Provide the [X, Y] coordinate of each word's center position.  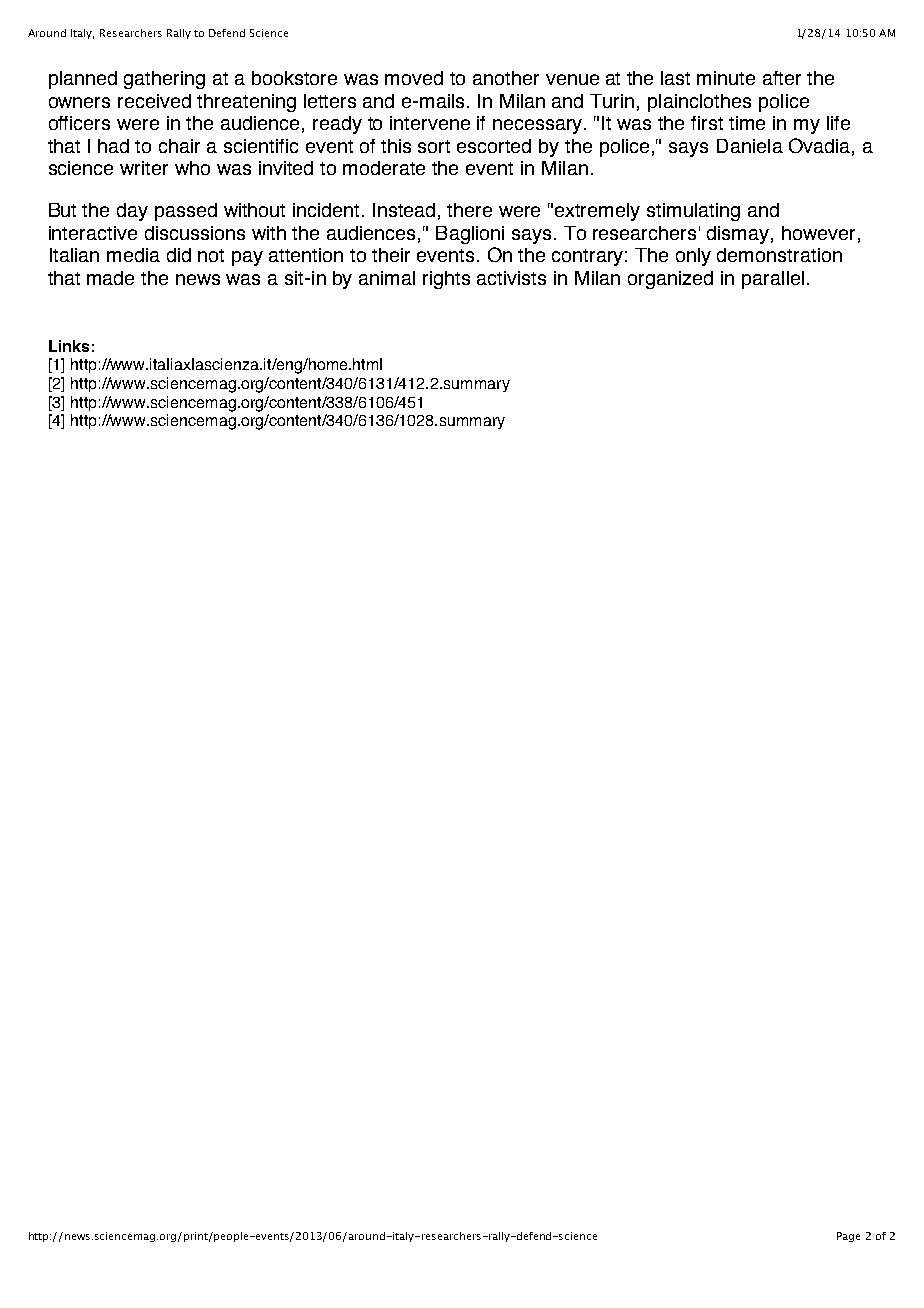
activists [511, 278]
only [693, 257]
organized [670, 280]
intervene [430, 123]
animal [387, 278]
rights [446, 280]
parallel [773, 280]
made [110, 278]
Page [848, 1237]
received [154, 101]
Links [69, 346]
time [747, 123]
